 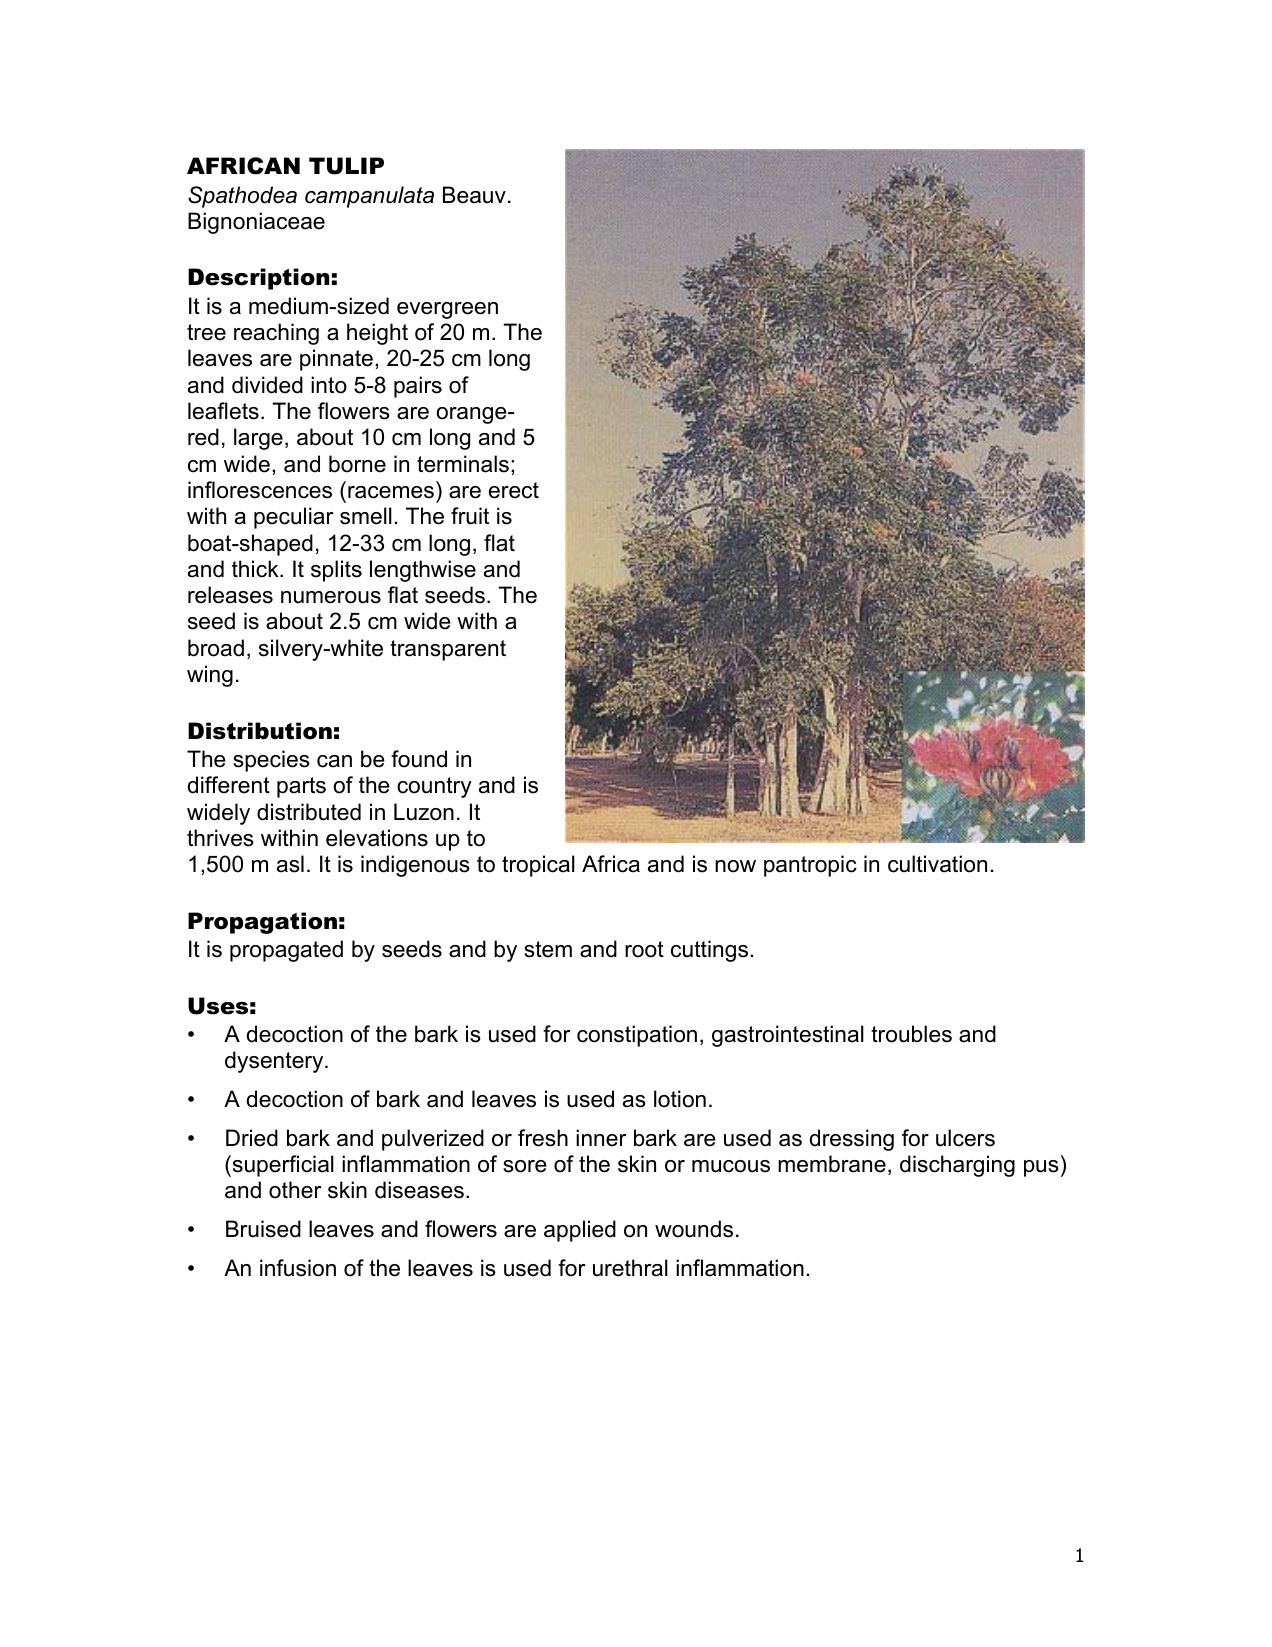 I want to click on evergreen, so click(x=447, y=310).
